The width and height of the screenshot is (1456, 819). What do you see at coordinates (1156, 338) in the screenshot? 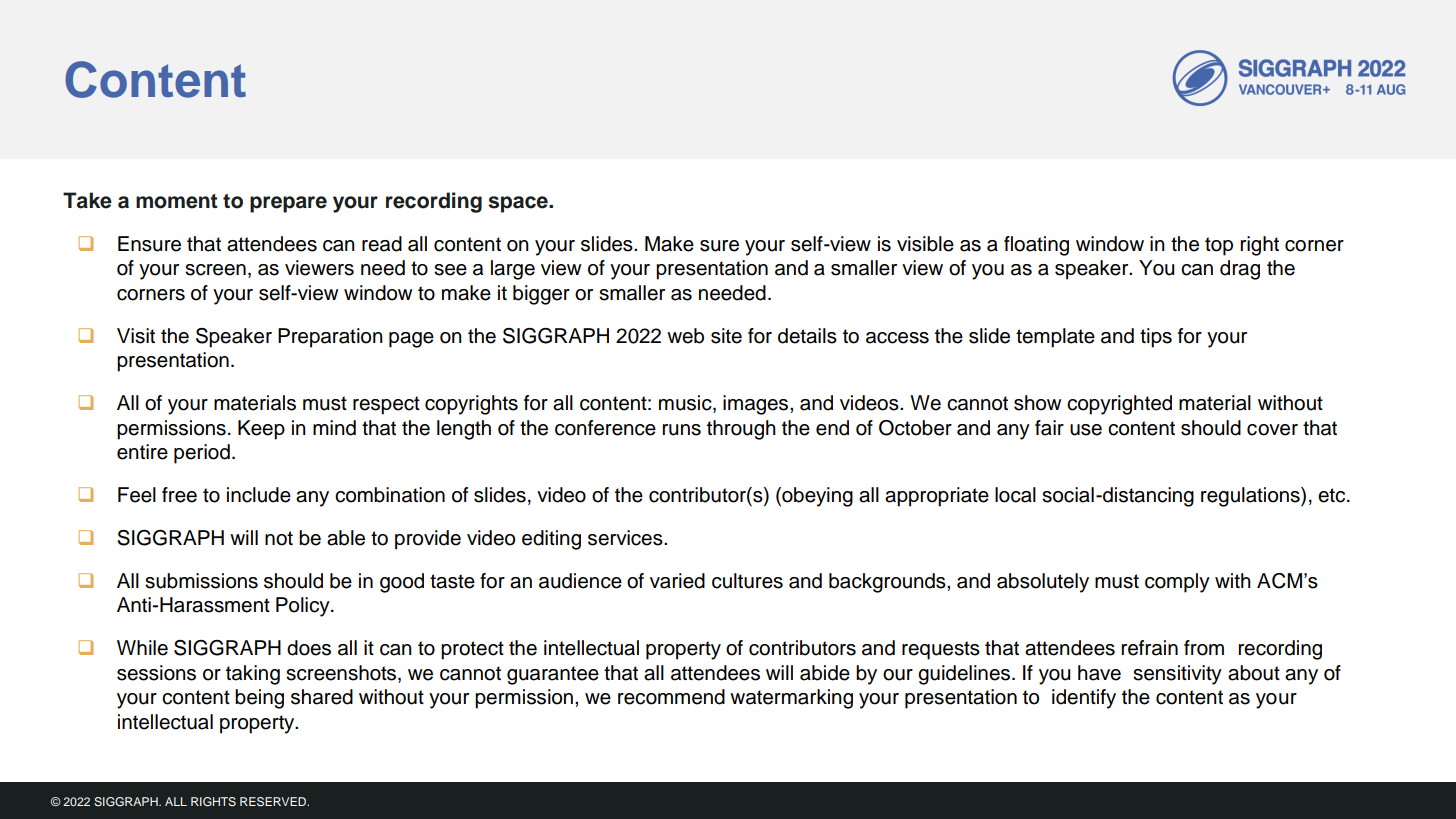
I see `tips` at bounding box center [1156, 338].
